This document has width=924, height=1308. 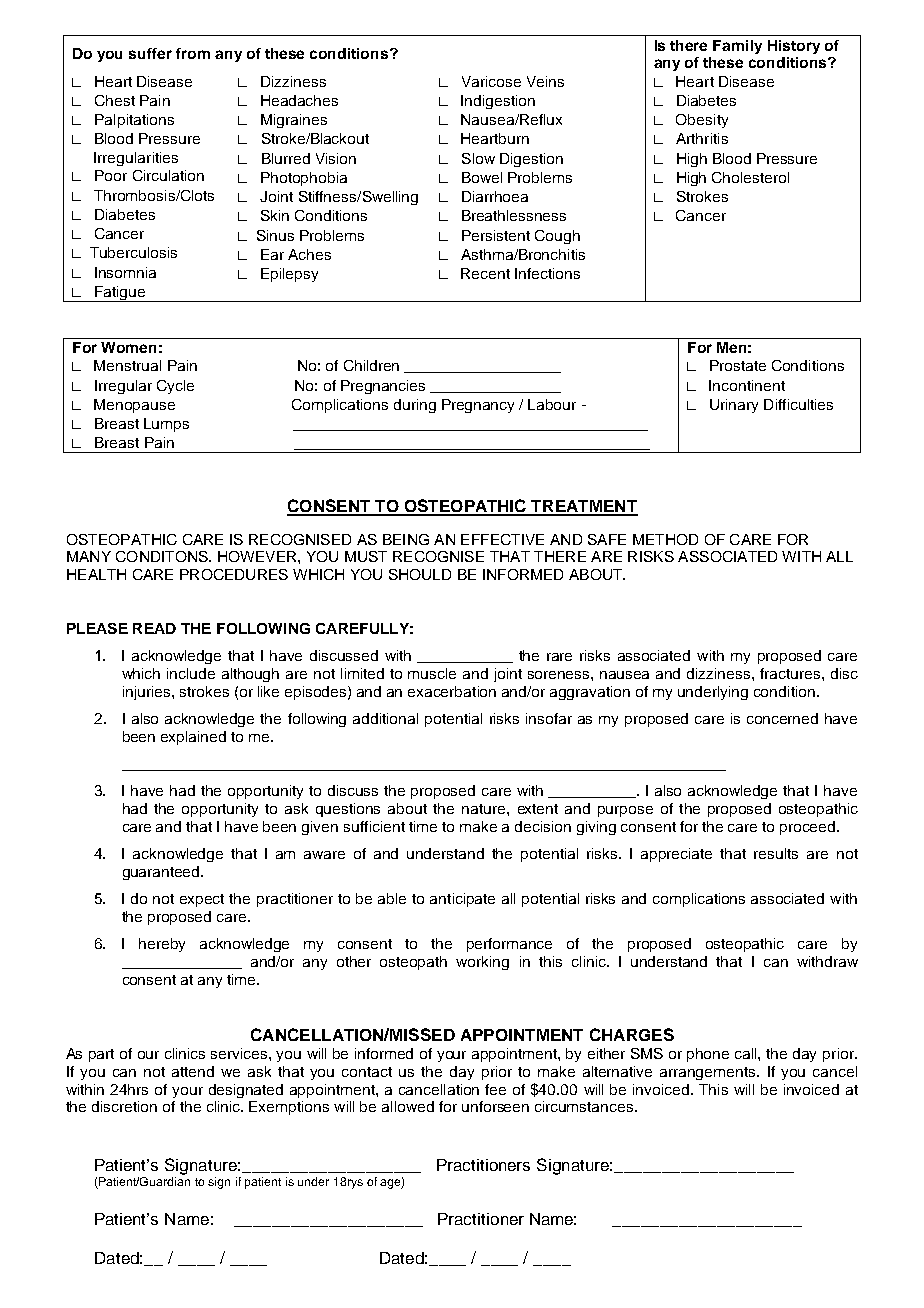 I want to click on Lumps, so click(x=166, y=425).
